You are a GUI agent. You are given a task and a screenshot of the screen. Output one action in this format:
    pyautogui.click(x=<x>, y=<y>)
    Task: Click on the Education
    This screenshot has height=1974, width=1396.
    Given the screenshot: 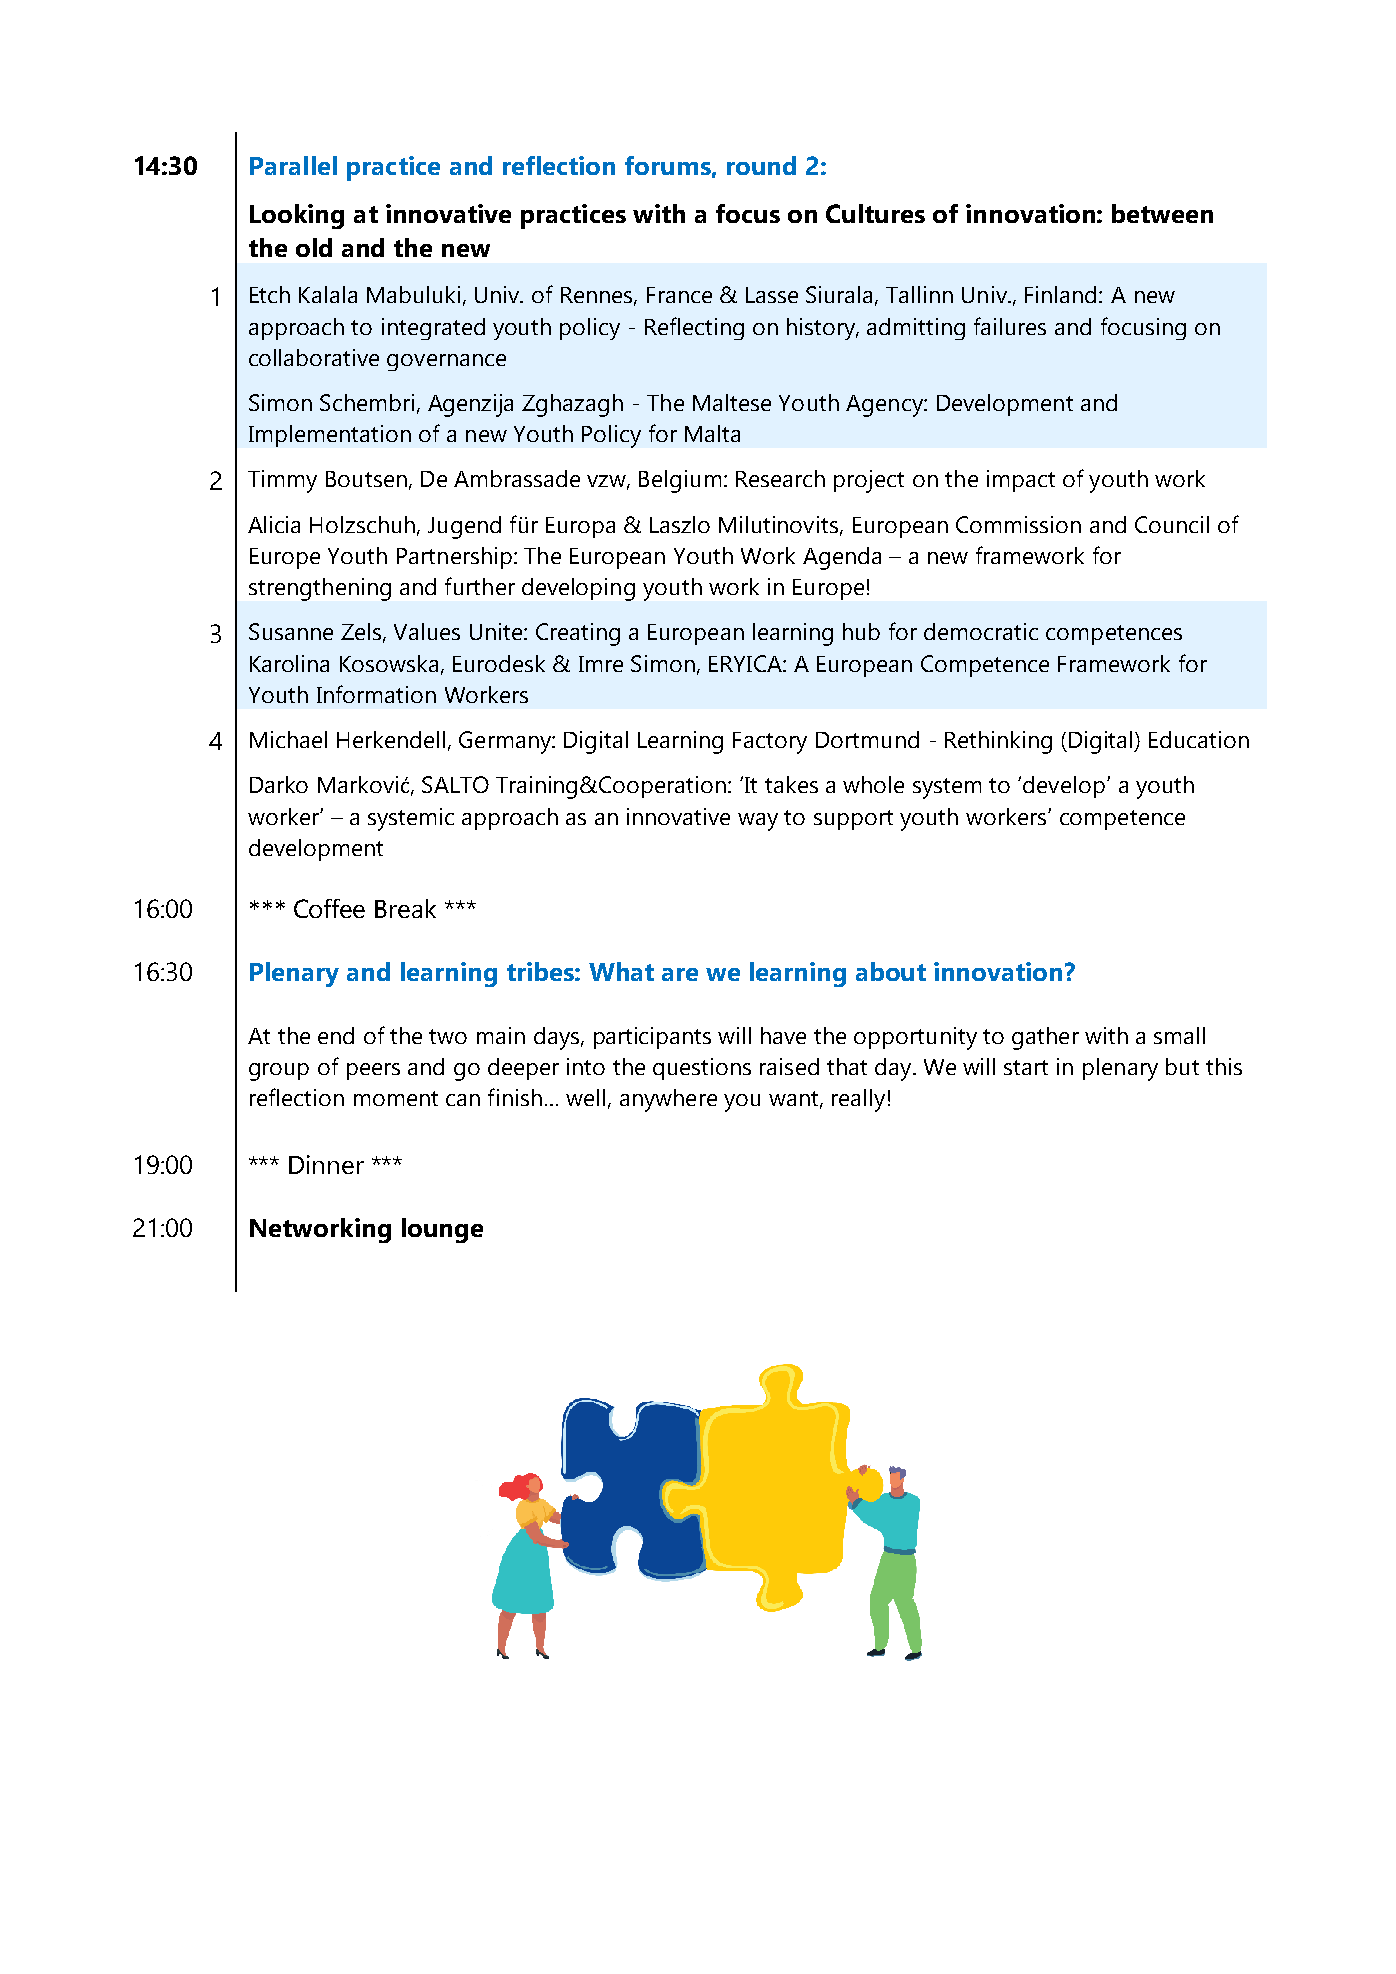 What is the action you would take?
    pyautogui.click(x=1199, y=739)
